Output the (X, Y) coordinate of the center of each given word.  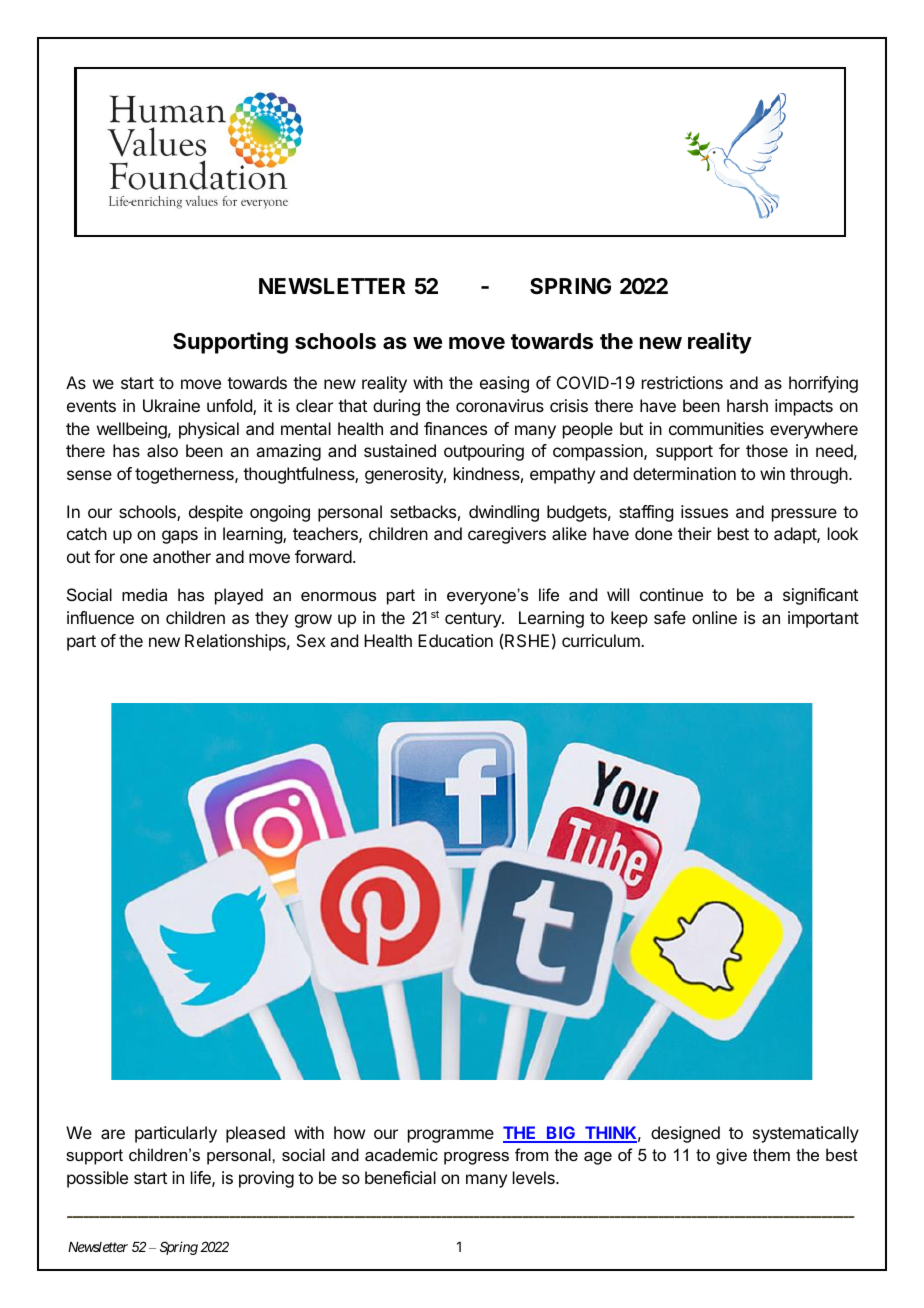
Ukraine (171, 405)
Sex (311, 640)
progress (476, 1158)
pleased (255, 1134)
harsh (747, 405)
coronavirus (500, 405)
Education (455, 640)
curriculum (602, 640)
